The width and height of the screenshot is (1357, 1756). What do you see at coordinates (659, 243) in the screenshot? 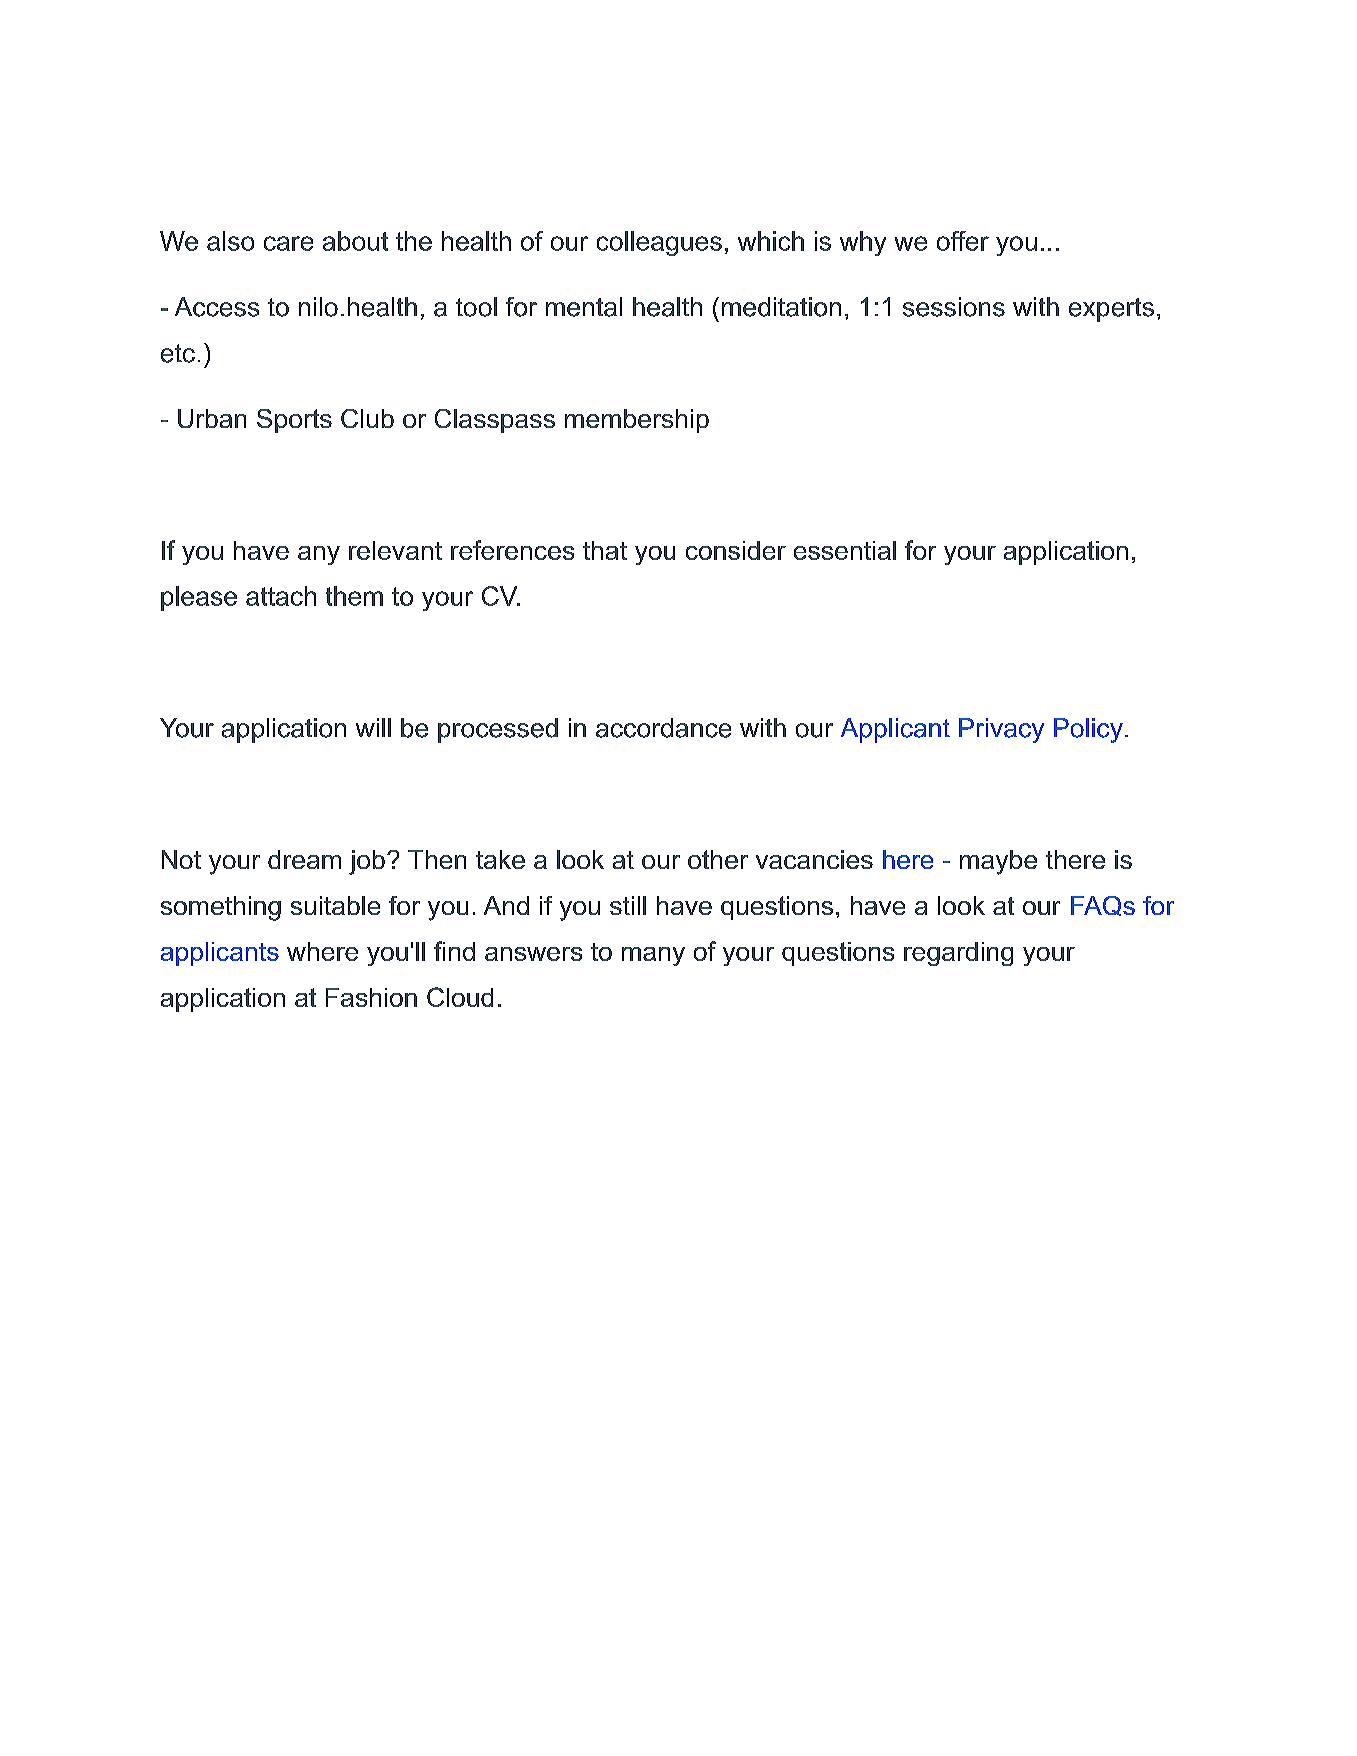
I see `colleagues` at bounding box center [659, 243].
